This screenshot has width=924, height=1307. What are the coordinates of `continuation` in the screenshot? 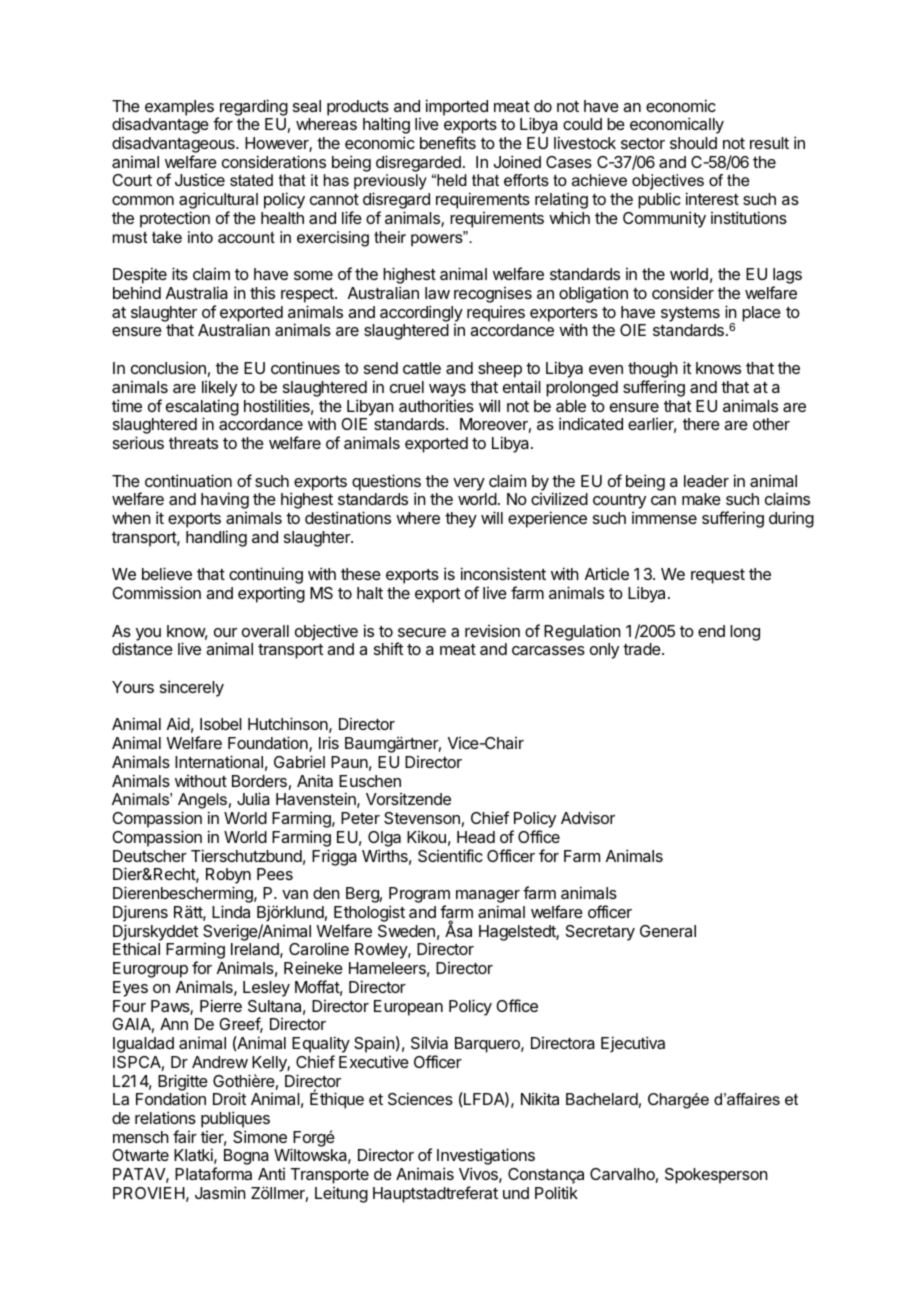 It's located at (188, 480).
